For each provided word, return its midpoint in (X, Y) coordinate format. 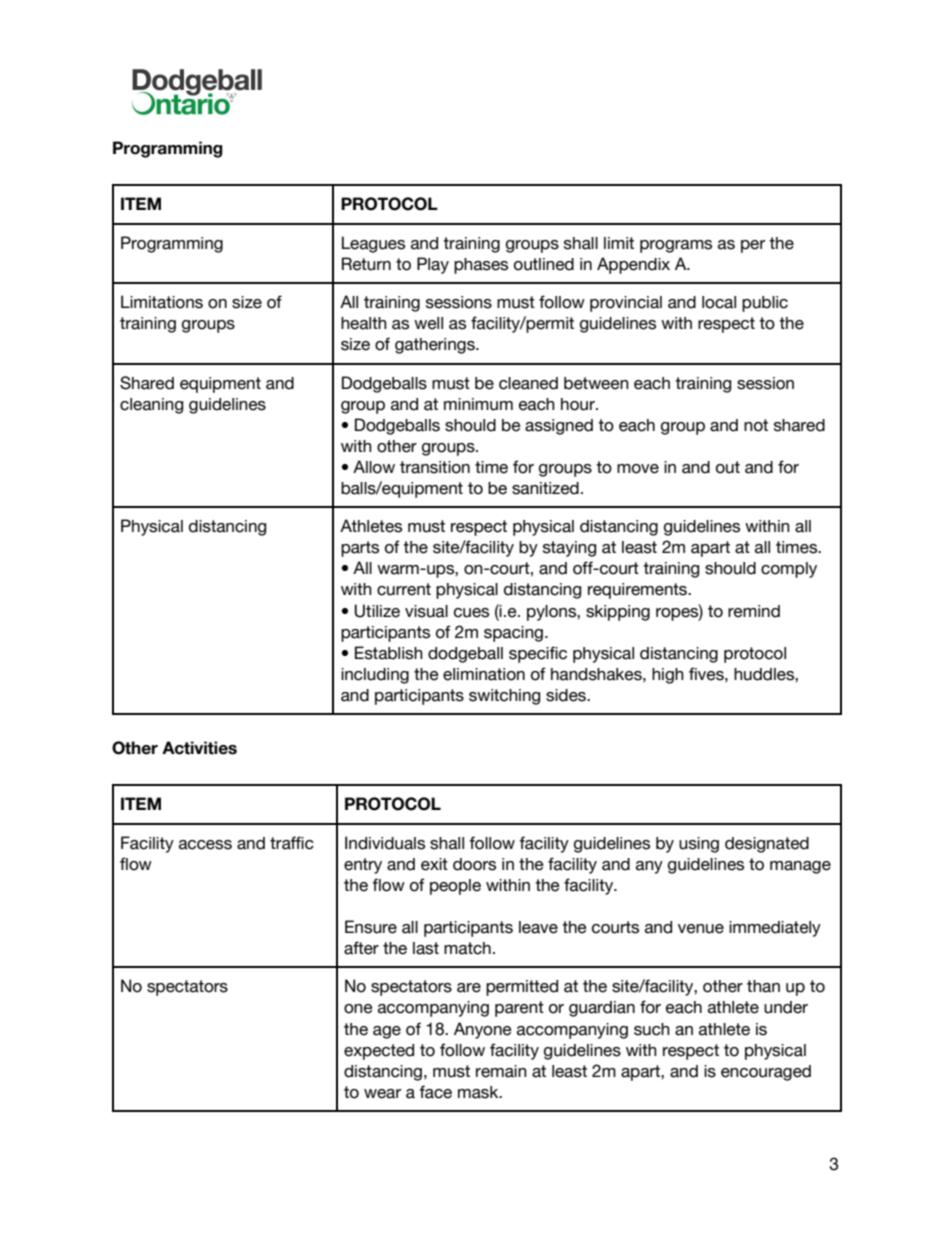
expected (379, 1052)
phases (481, 266)
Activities (199, 748)
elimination (484, 674)
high (668, 676)
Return (366, 264)
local (719, 302)
